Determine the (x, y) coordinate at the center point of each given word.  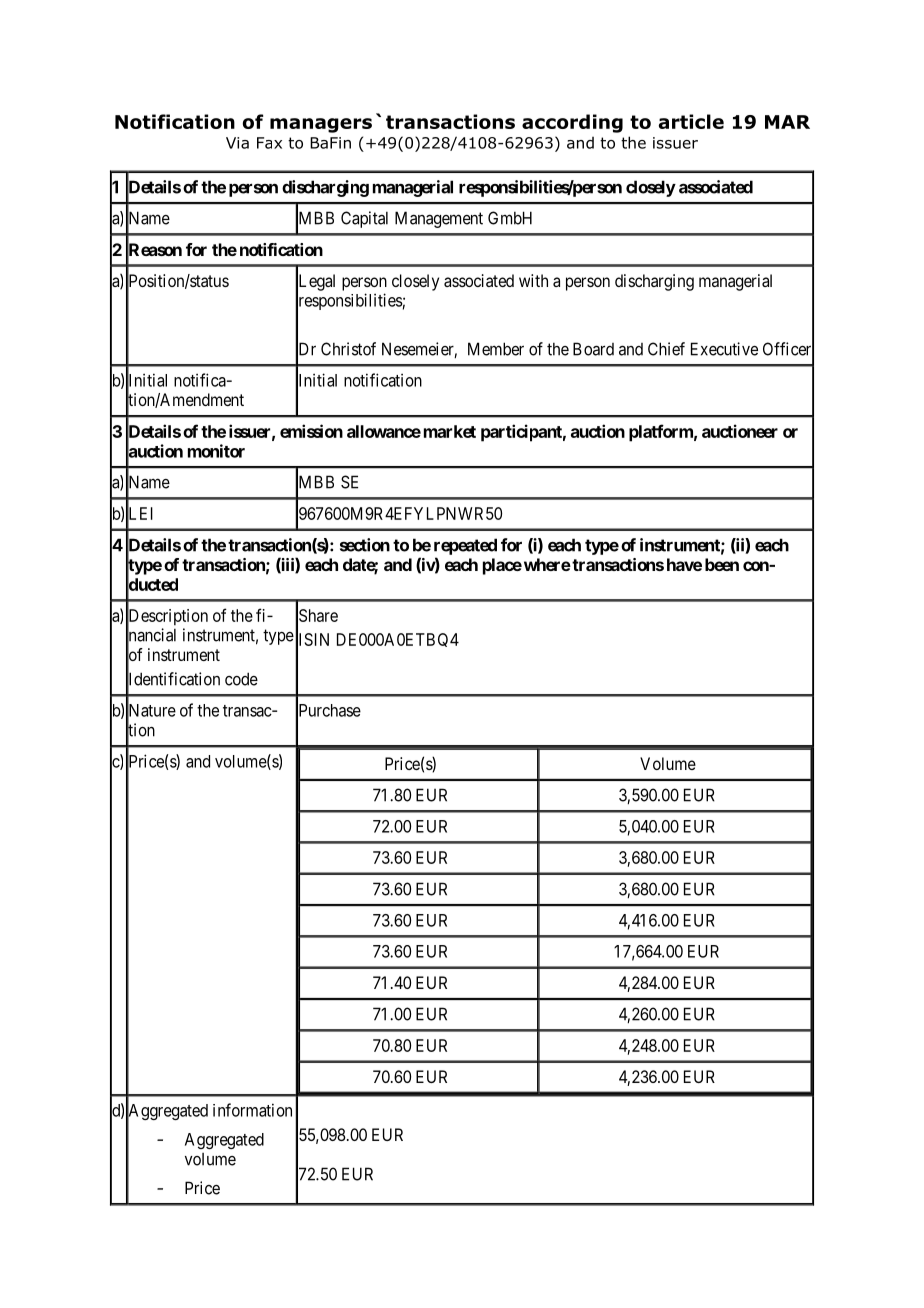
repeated (465, 546)
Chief (666, 349)
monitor (216, 451)
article (691, 121)
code (241, 679)
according (572, 123)
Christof (348, 349)
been (722, 564)
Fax (269, 143)
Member (496, 349)
